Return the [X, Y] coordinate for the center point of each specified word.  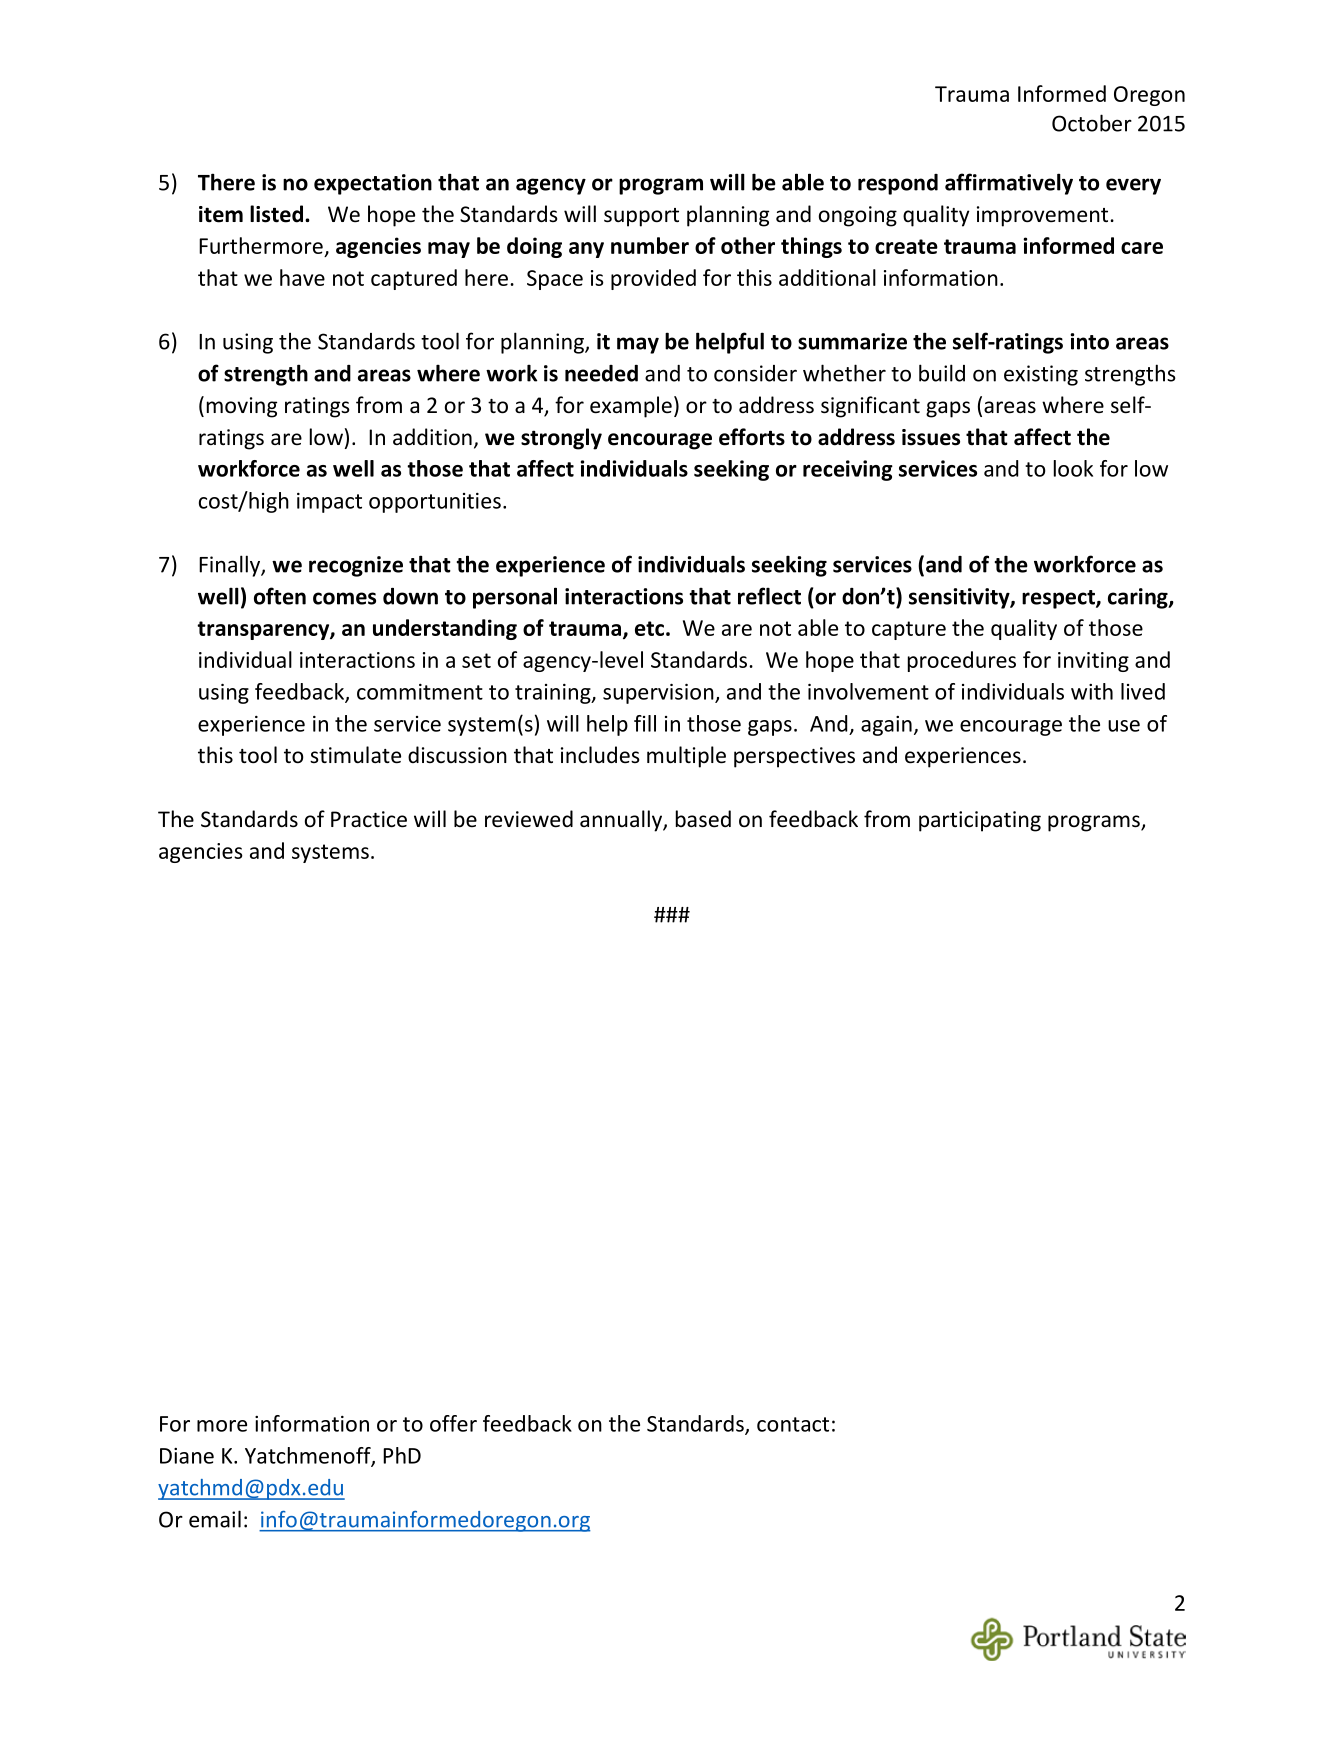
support [641, 217]
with [1092, 691]
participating [980, 821]
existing [1041, 375]
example [631, 407]
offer [453, 1423]
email [215, 1519]
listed [276, 214]
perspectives [794, 757]
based [703, 819]
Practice [369, 819]
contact [793, 1424]
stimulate [355, 755]
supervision [659, 694]
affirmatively [1009, 184]
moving [242, 407]
